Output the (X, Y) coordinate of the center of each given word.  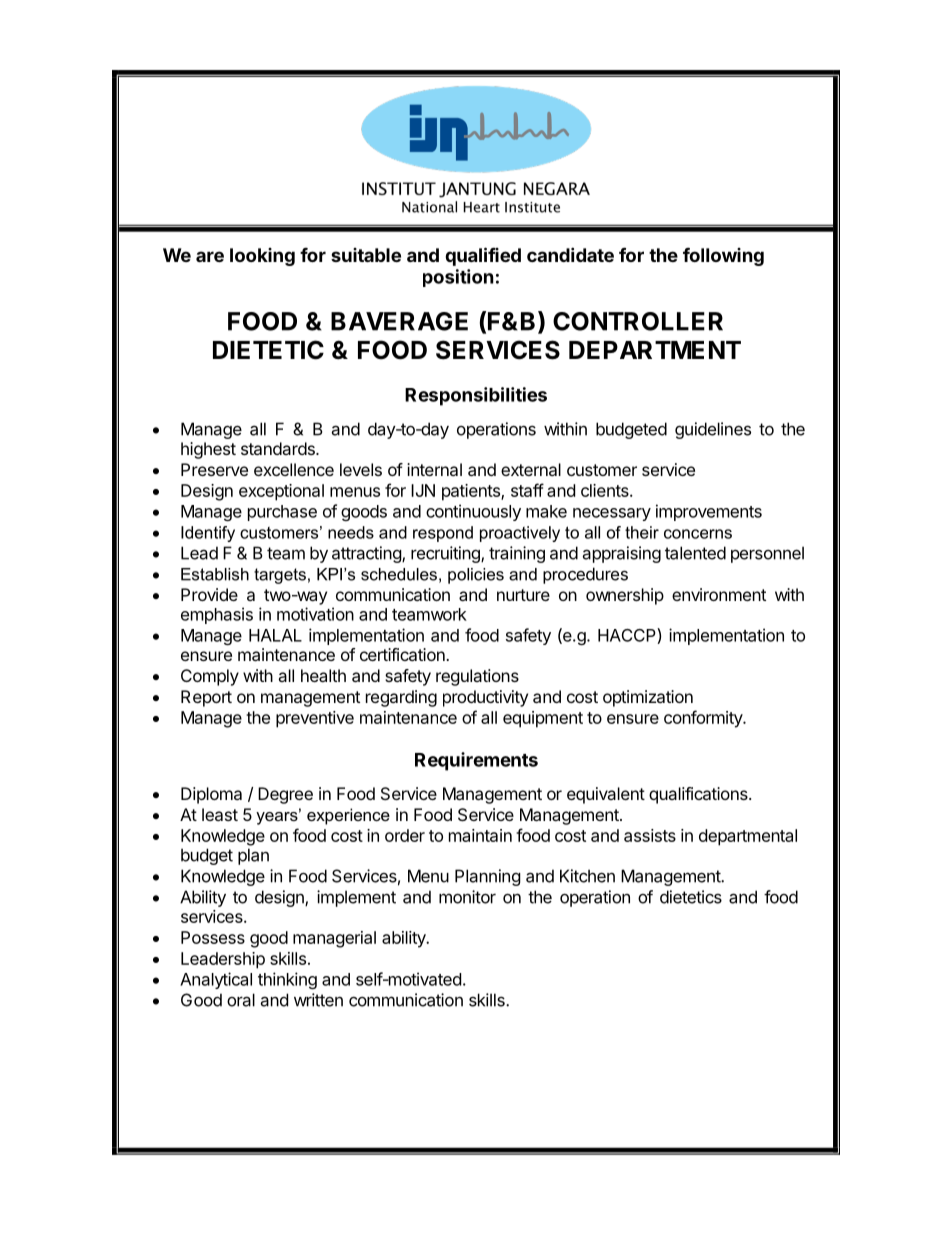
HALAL (275, 635)
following (723, 257)
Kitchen (587, 876)
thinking (287, 980)
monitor (467, 897)
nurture (523, 595)
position (458, 278)
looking (262, 257)
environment (719, 594)
